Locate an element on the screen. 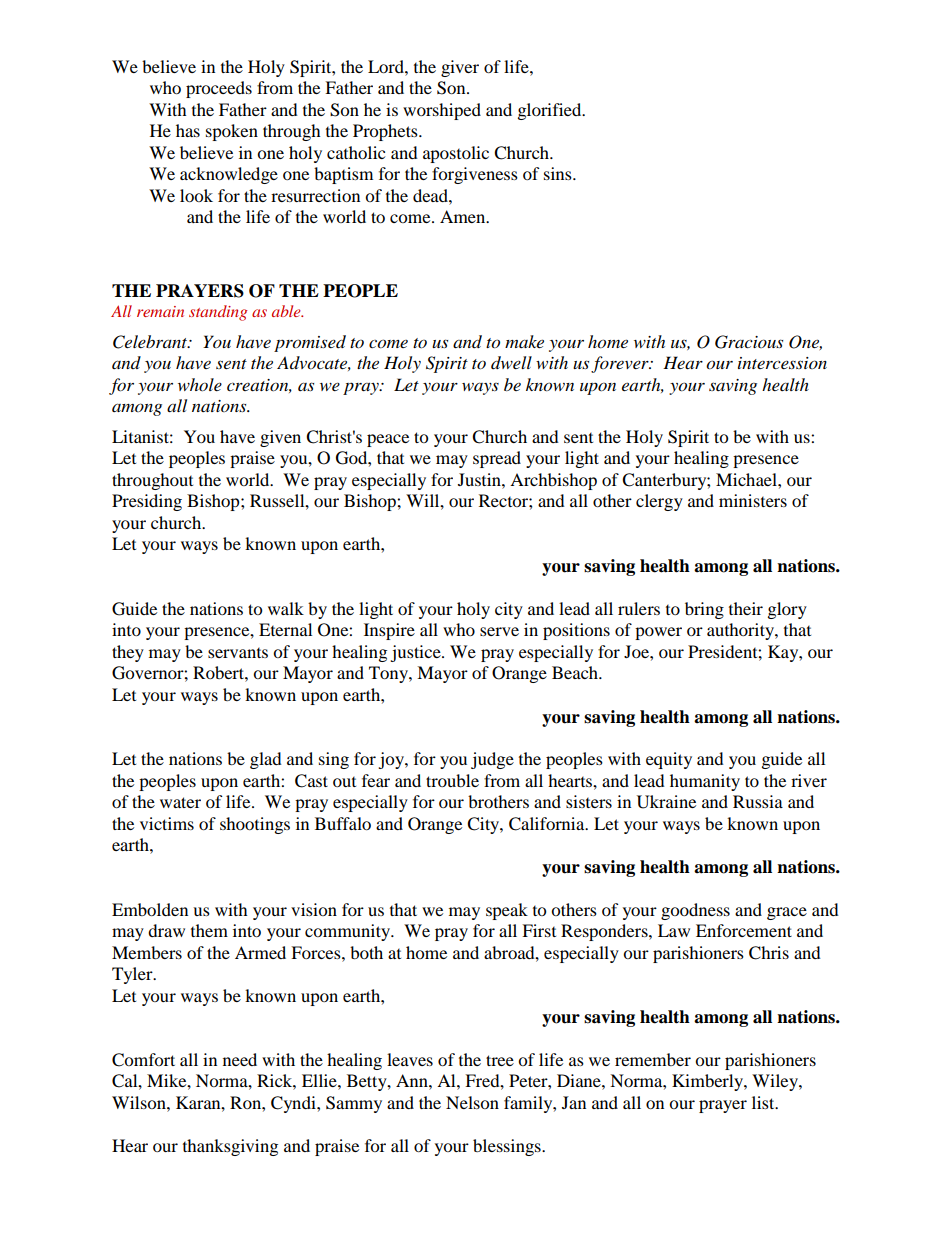  glorified is located at coordinates (551, 111).
